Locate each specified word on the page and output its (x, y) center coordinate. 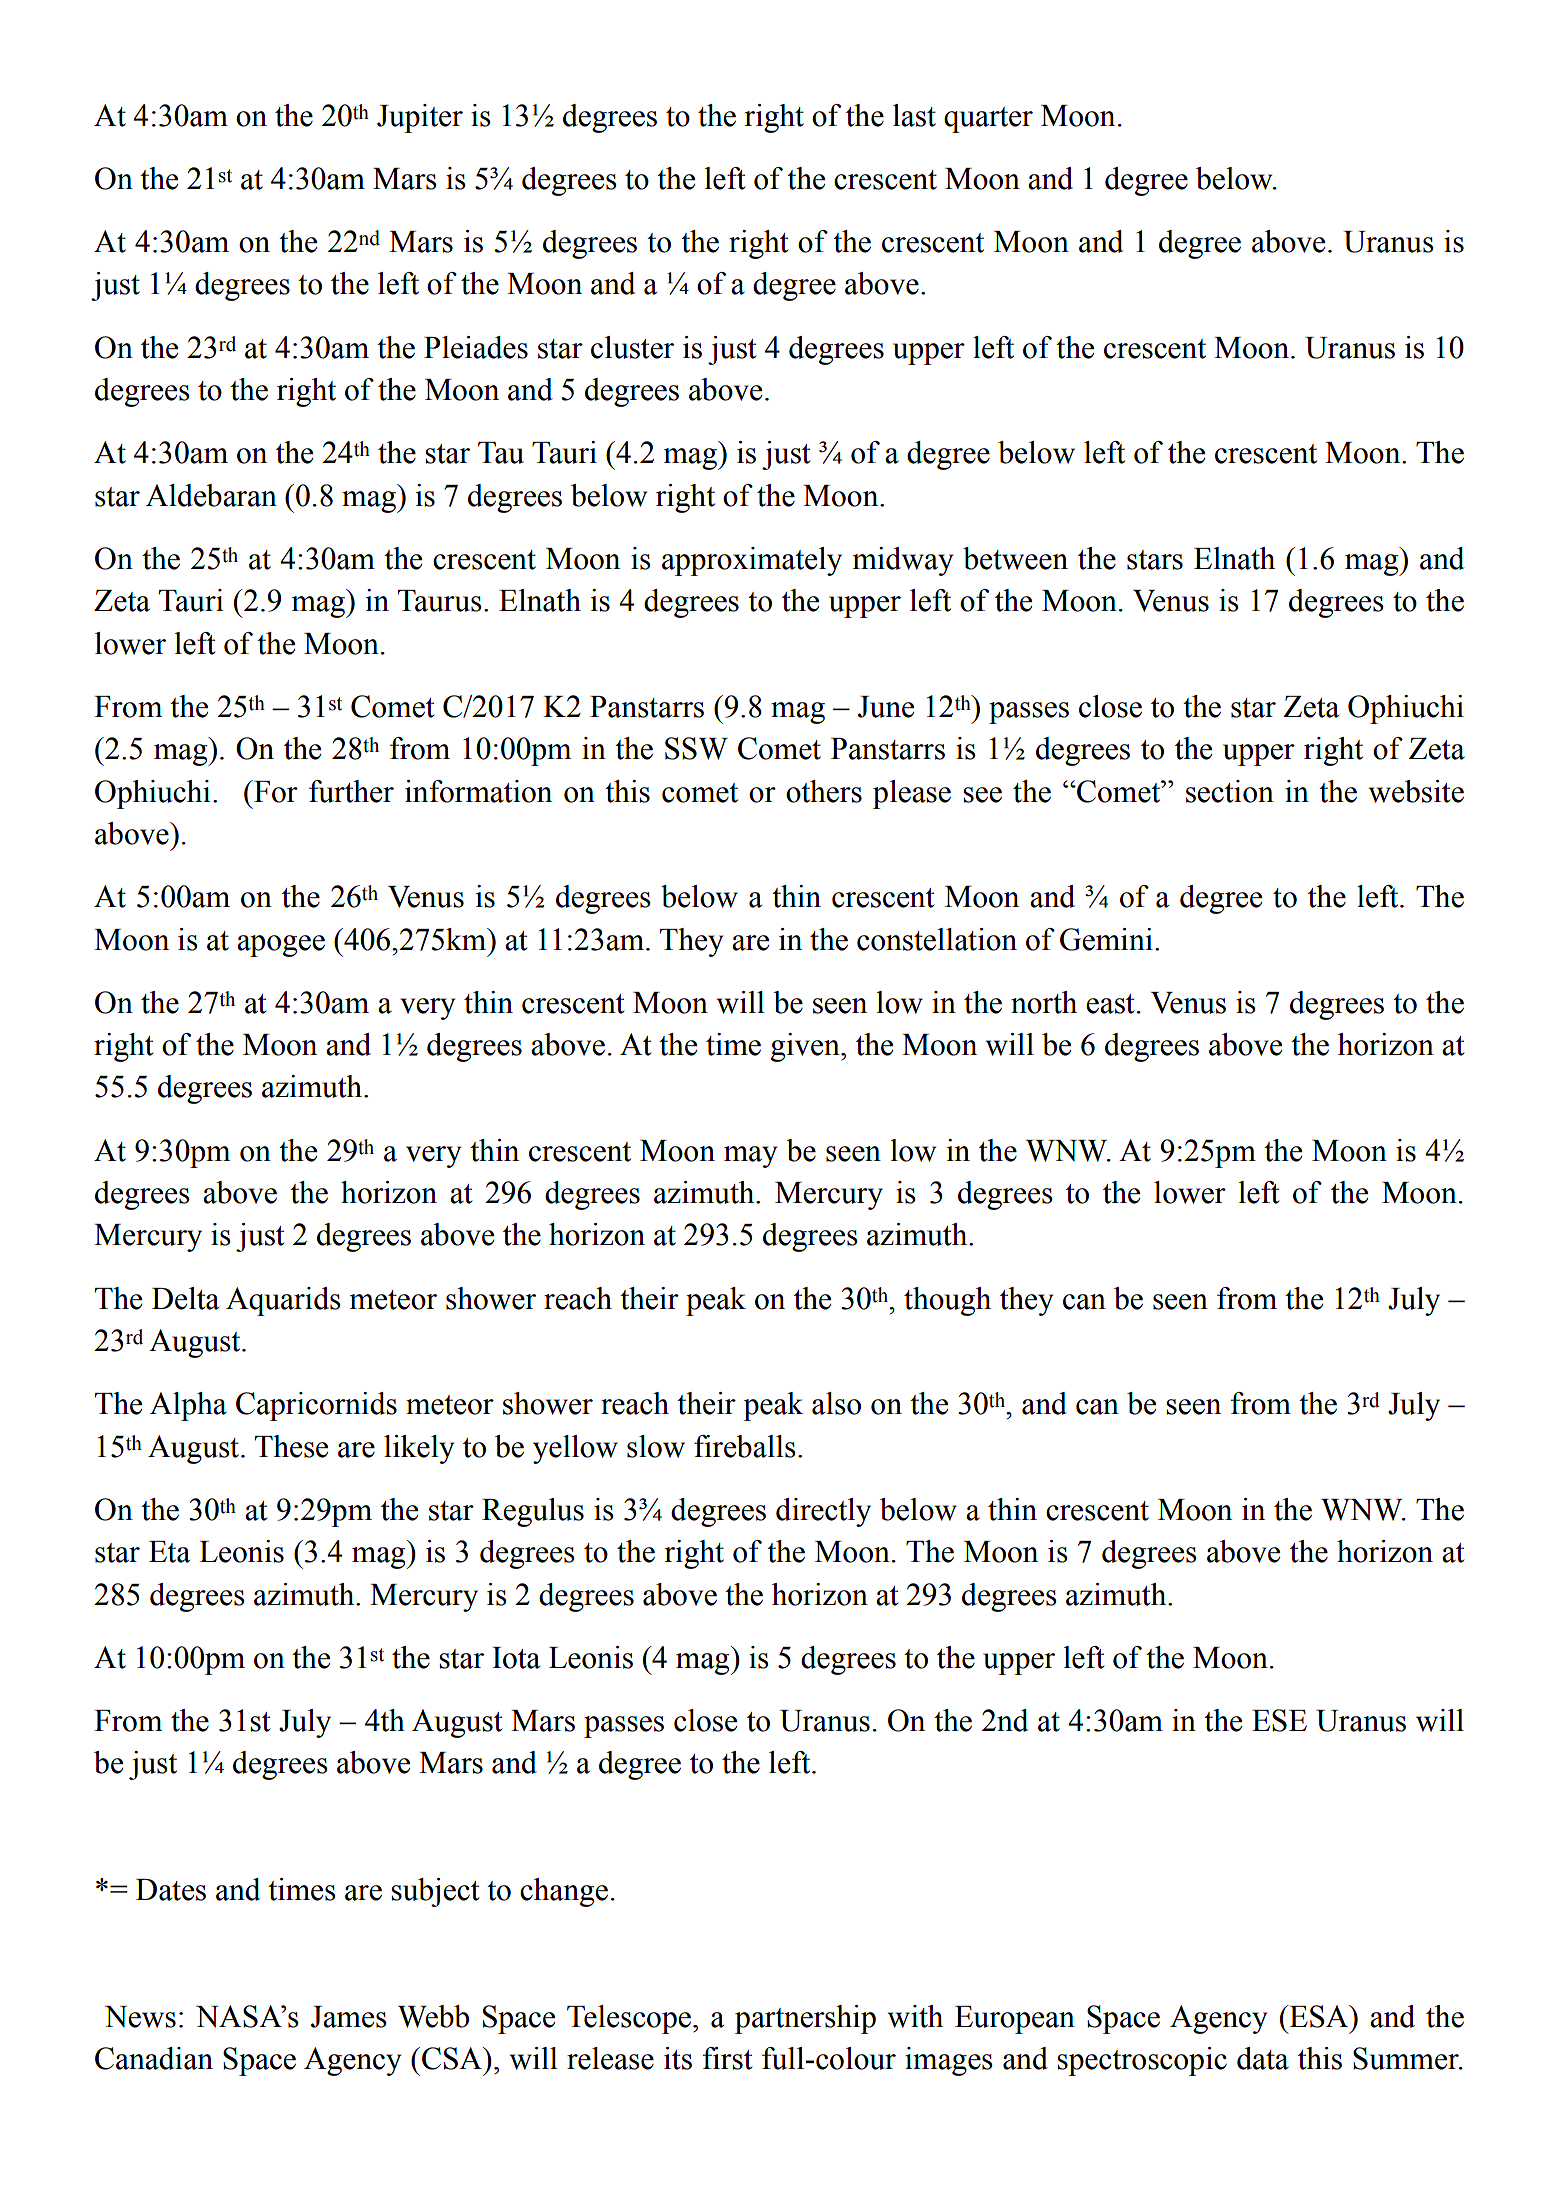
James (349, 2017)
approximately (752, 561)
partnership (805, 2019)
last (914, 115)
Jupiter (420, 118)
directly (823, 1512)
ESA (1319, 2016)
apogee (281, 946)
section (1230, 791)
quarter (988, 120)
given (806, 1047)
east (1110, 1004)
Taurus (440, 601)
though (947, 1301)
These (291, 1446)
